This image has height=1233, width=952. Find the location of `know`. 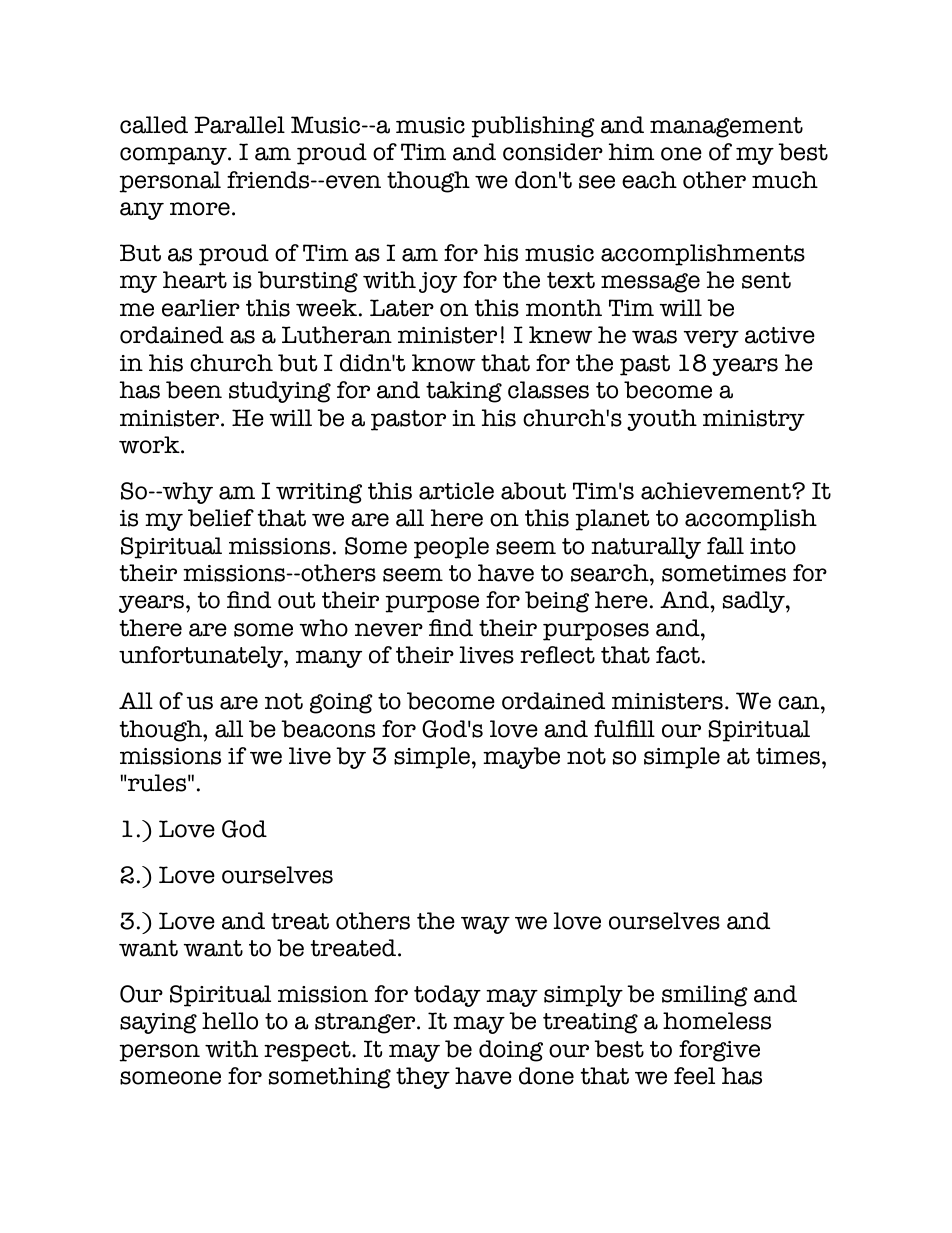

know is located at coordinates (443, 363).
